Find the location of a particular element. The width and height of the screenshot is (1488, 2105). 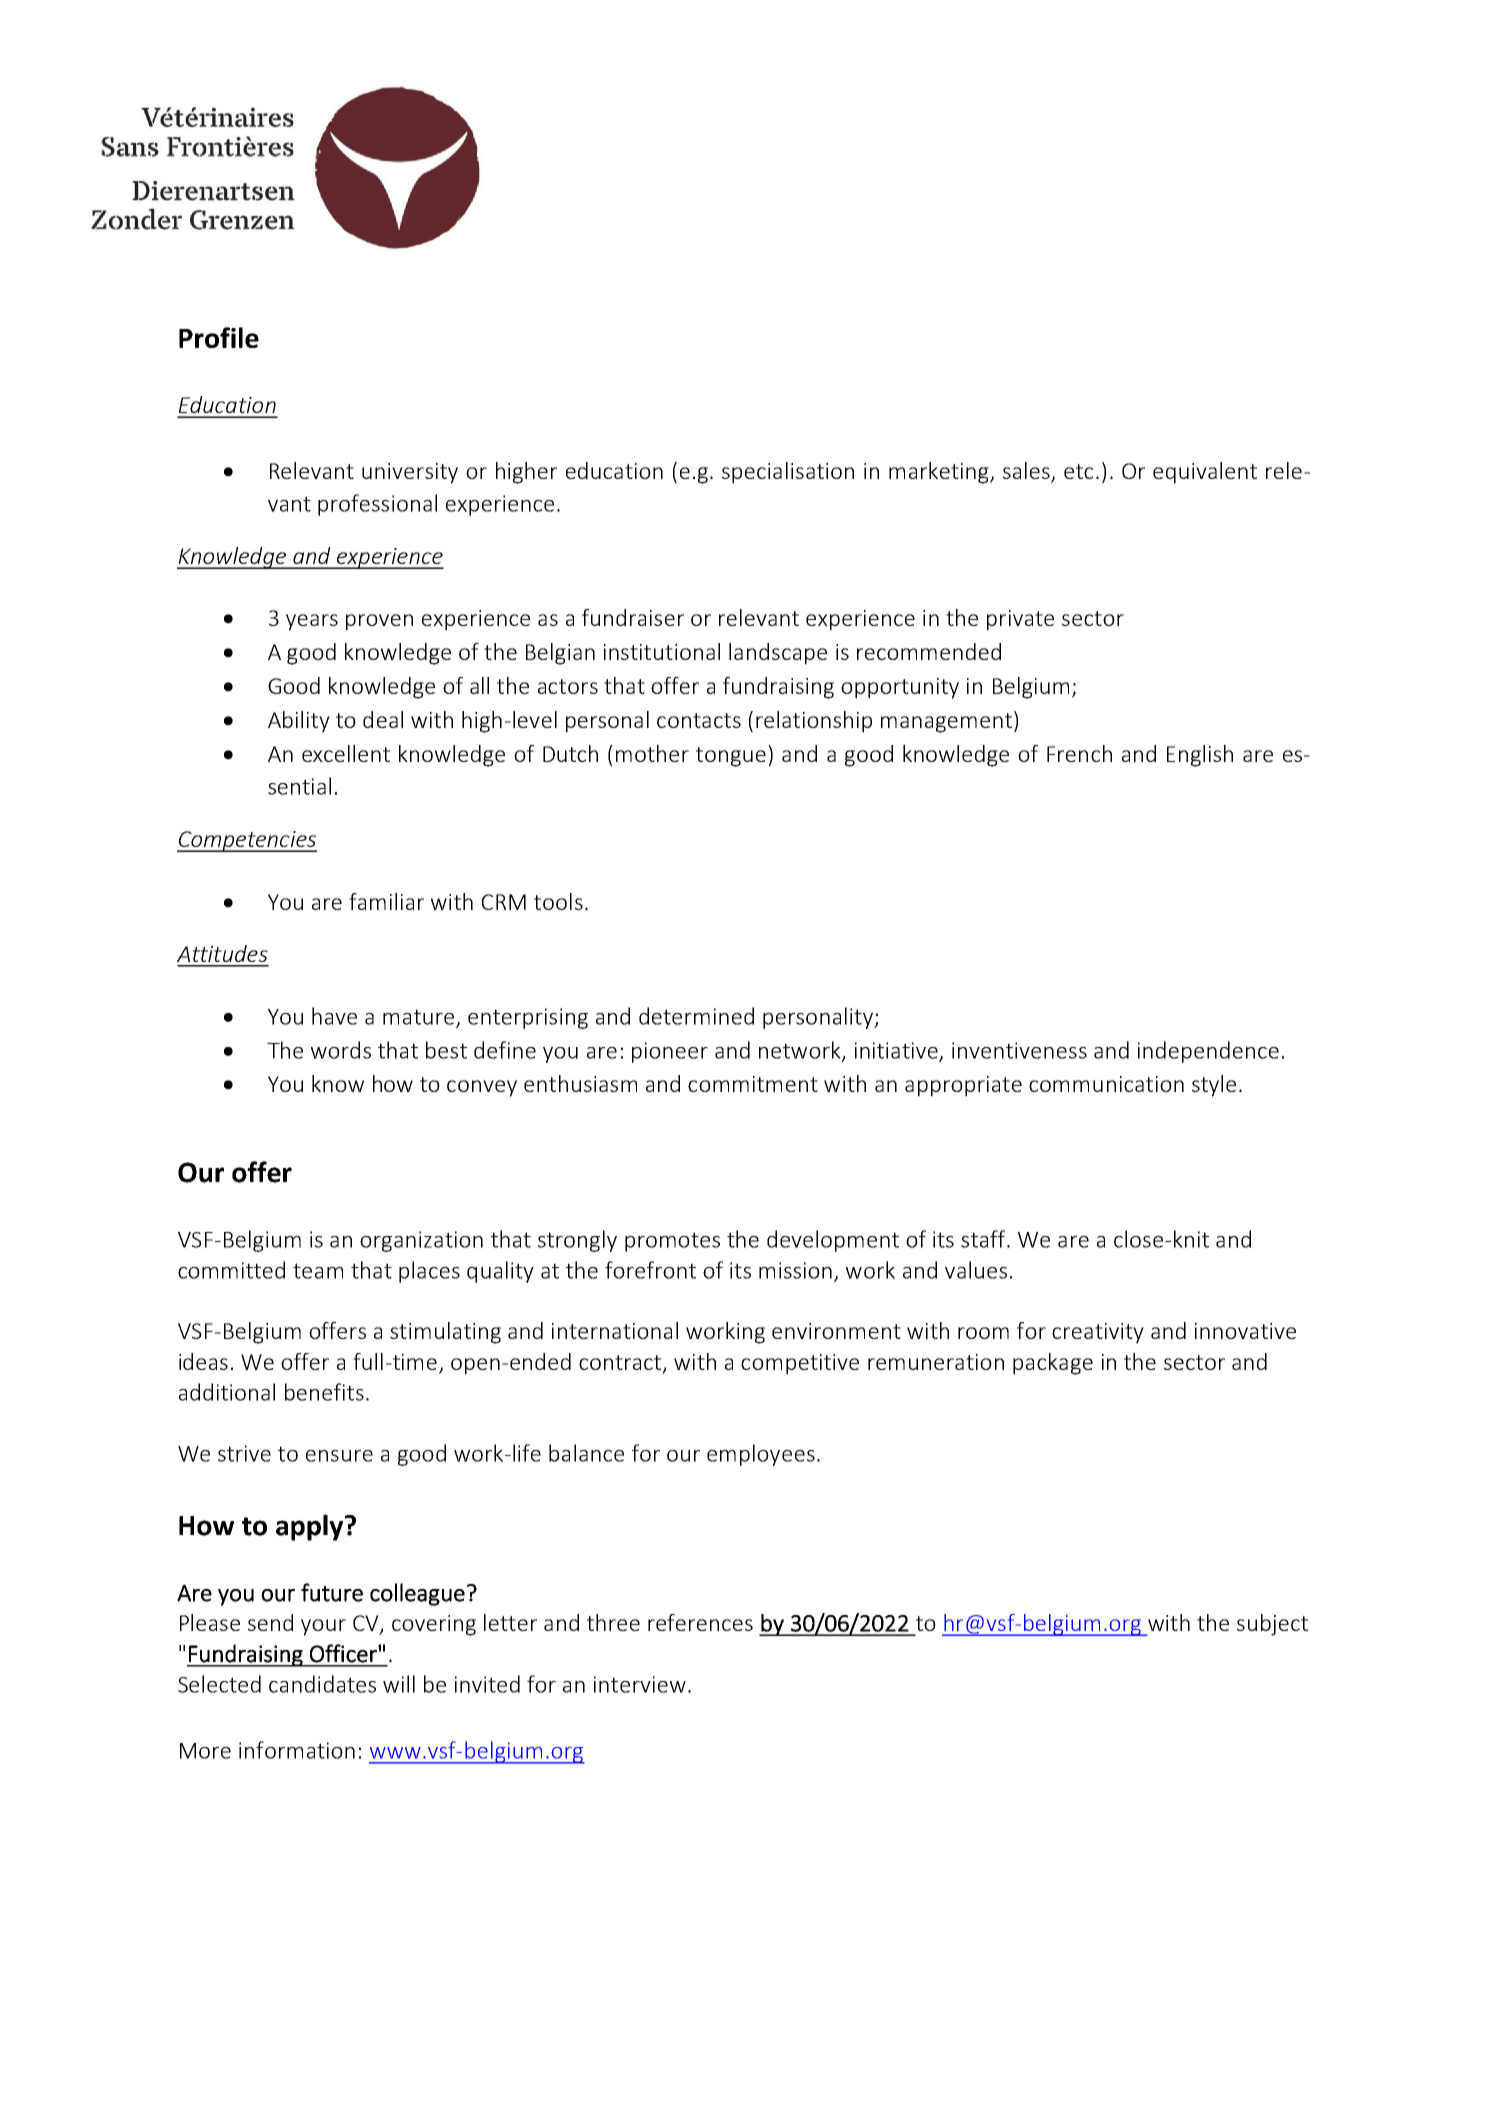

etc is located at coordinates (1078, 471).
